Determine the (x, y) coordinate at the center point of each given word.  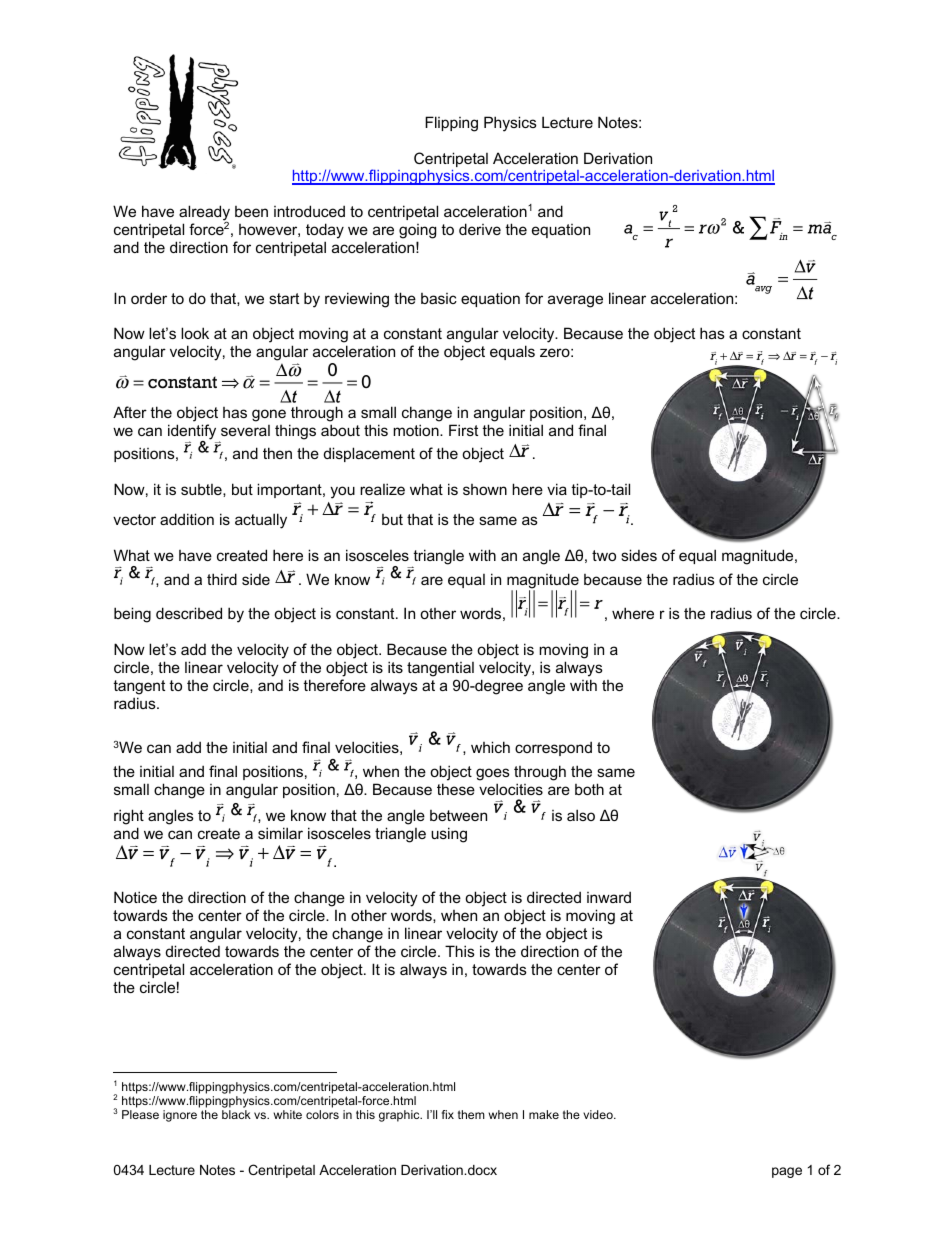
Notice (135, 897)
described (189, 613)
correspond (553, 748)
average (575, 301)
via (557, 489)
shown (485, 489)
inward (609, 897)
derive (480, 229)
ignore (180, 1116)
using (449, 835)
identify (192, 433)
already (204, 214)
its (395, 667)
